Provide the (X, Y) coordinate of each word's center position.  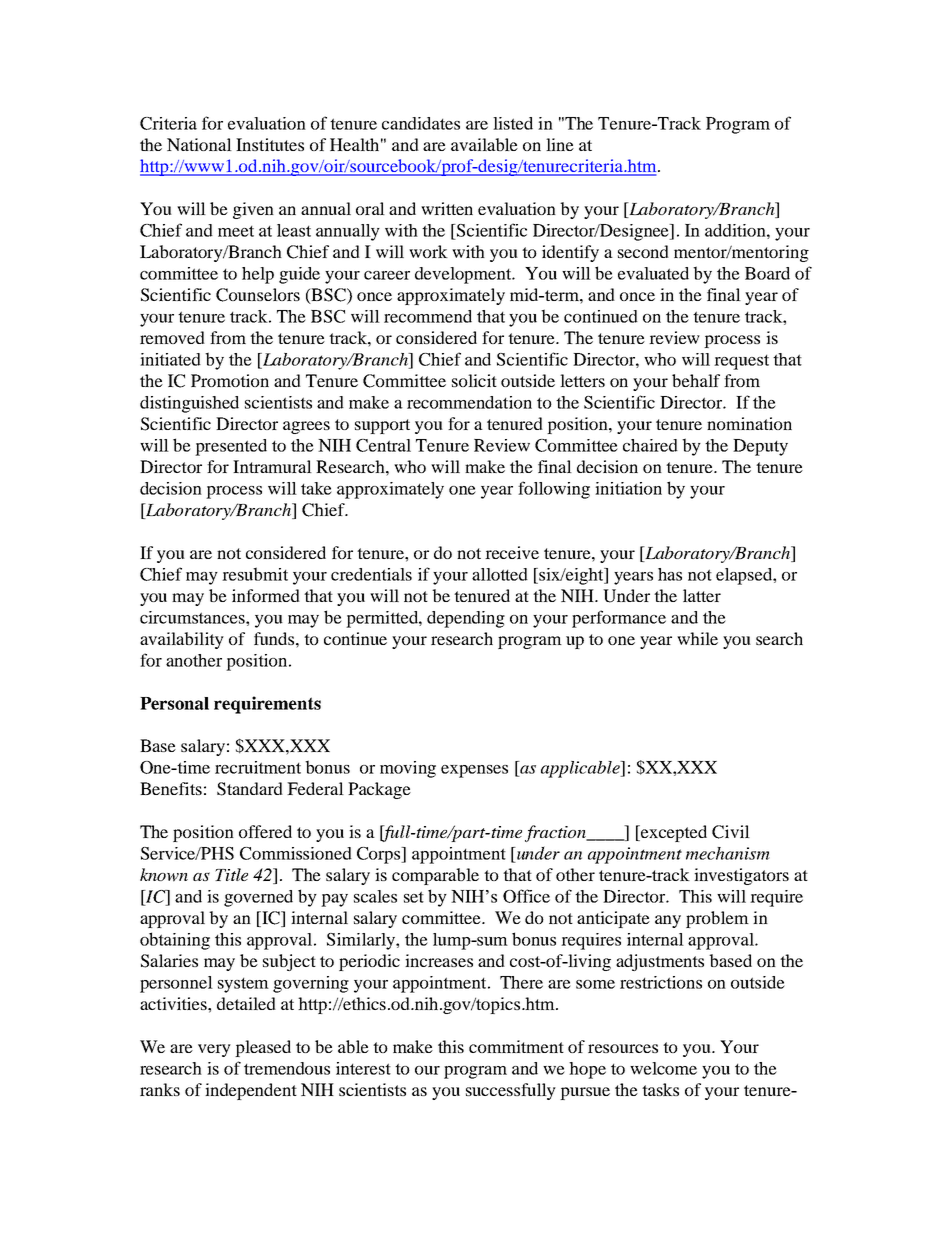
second (643, 251)
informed (266, 595)
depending (466, 619)
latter (702, 595)
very (214, 1050)
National (199, 144)
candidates (421, 123)
